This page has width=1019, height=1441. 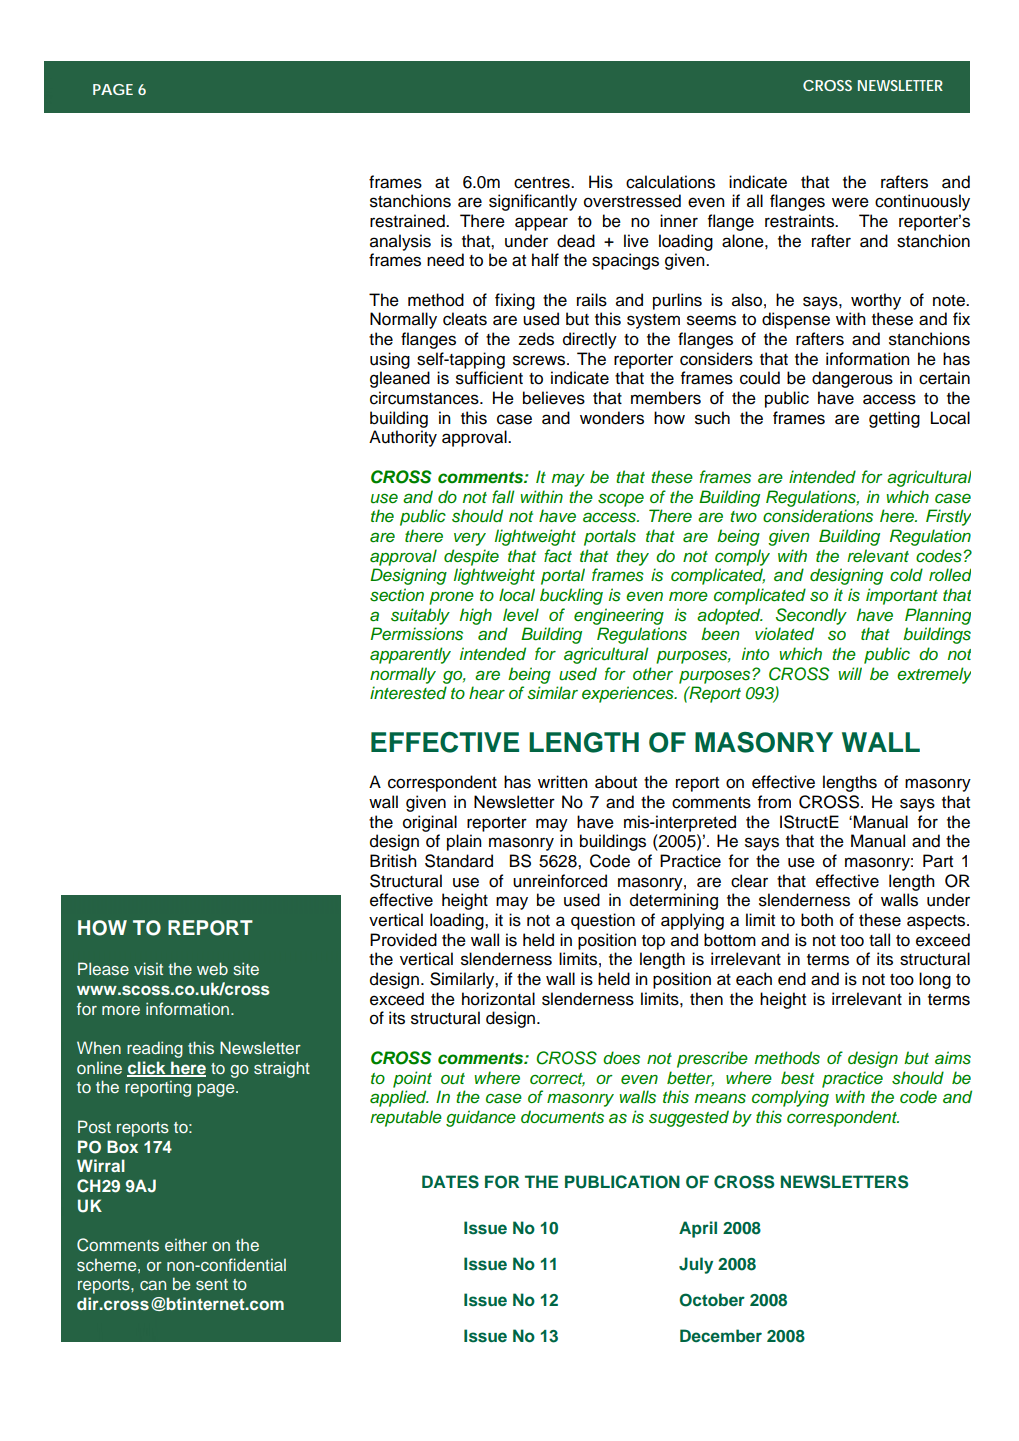 What do you see at coordinates (410, 655) in the page?
I see `apparently` at bounding box center [410, 655].
